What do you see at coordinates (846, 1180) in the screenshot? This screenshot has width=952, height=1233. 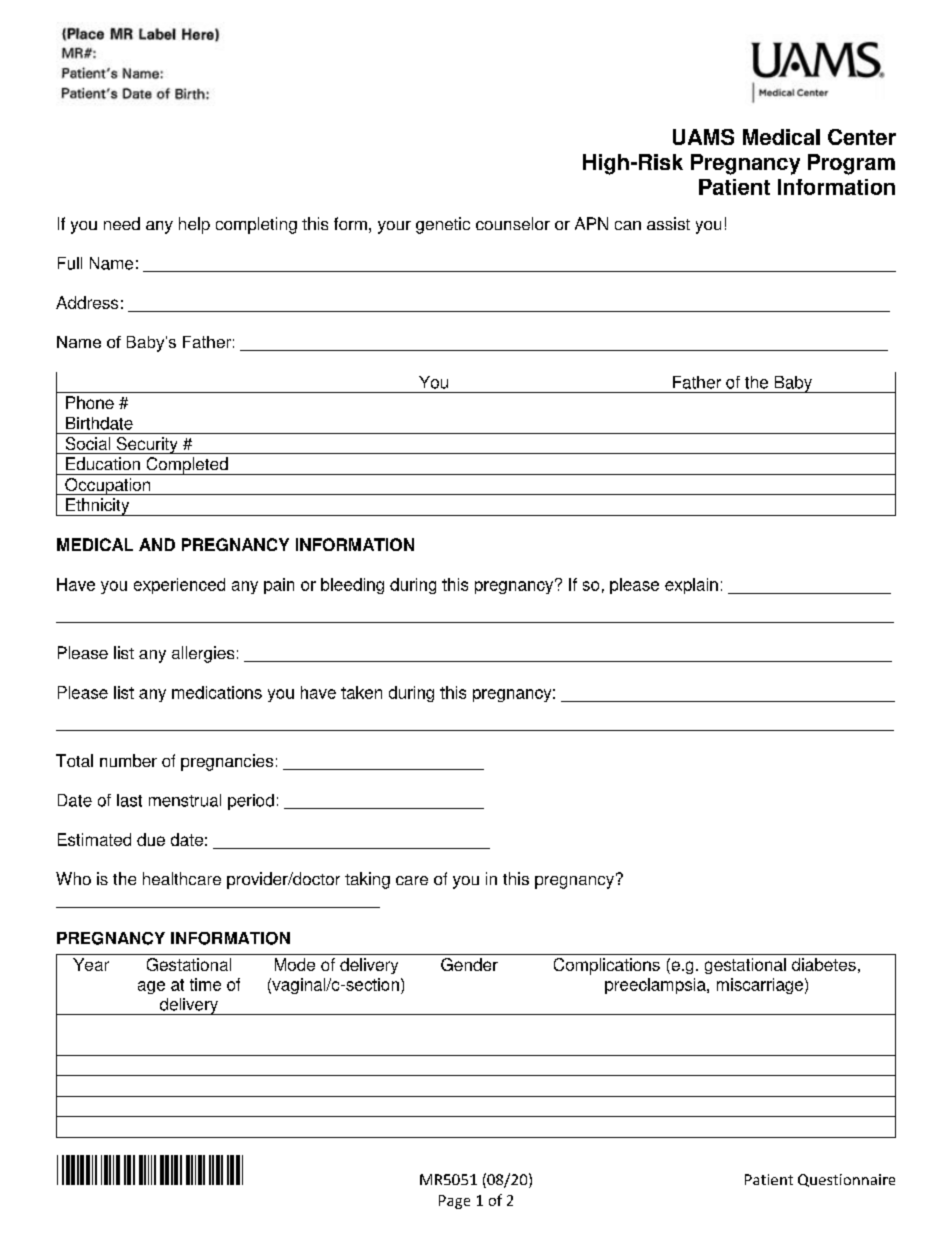 I see `Questionnaire` at bounding box center [846, 1180].
